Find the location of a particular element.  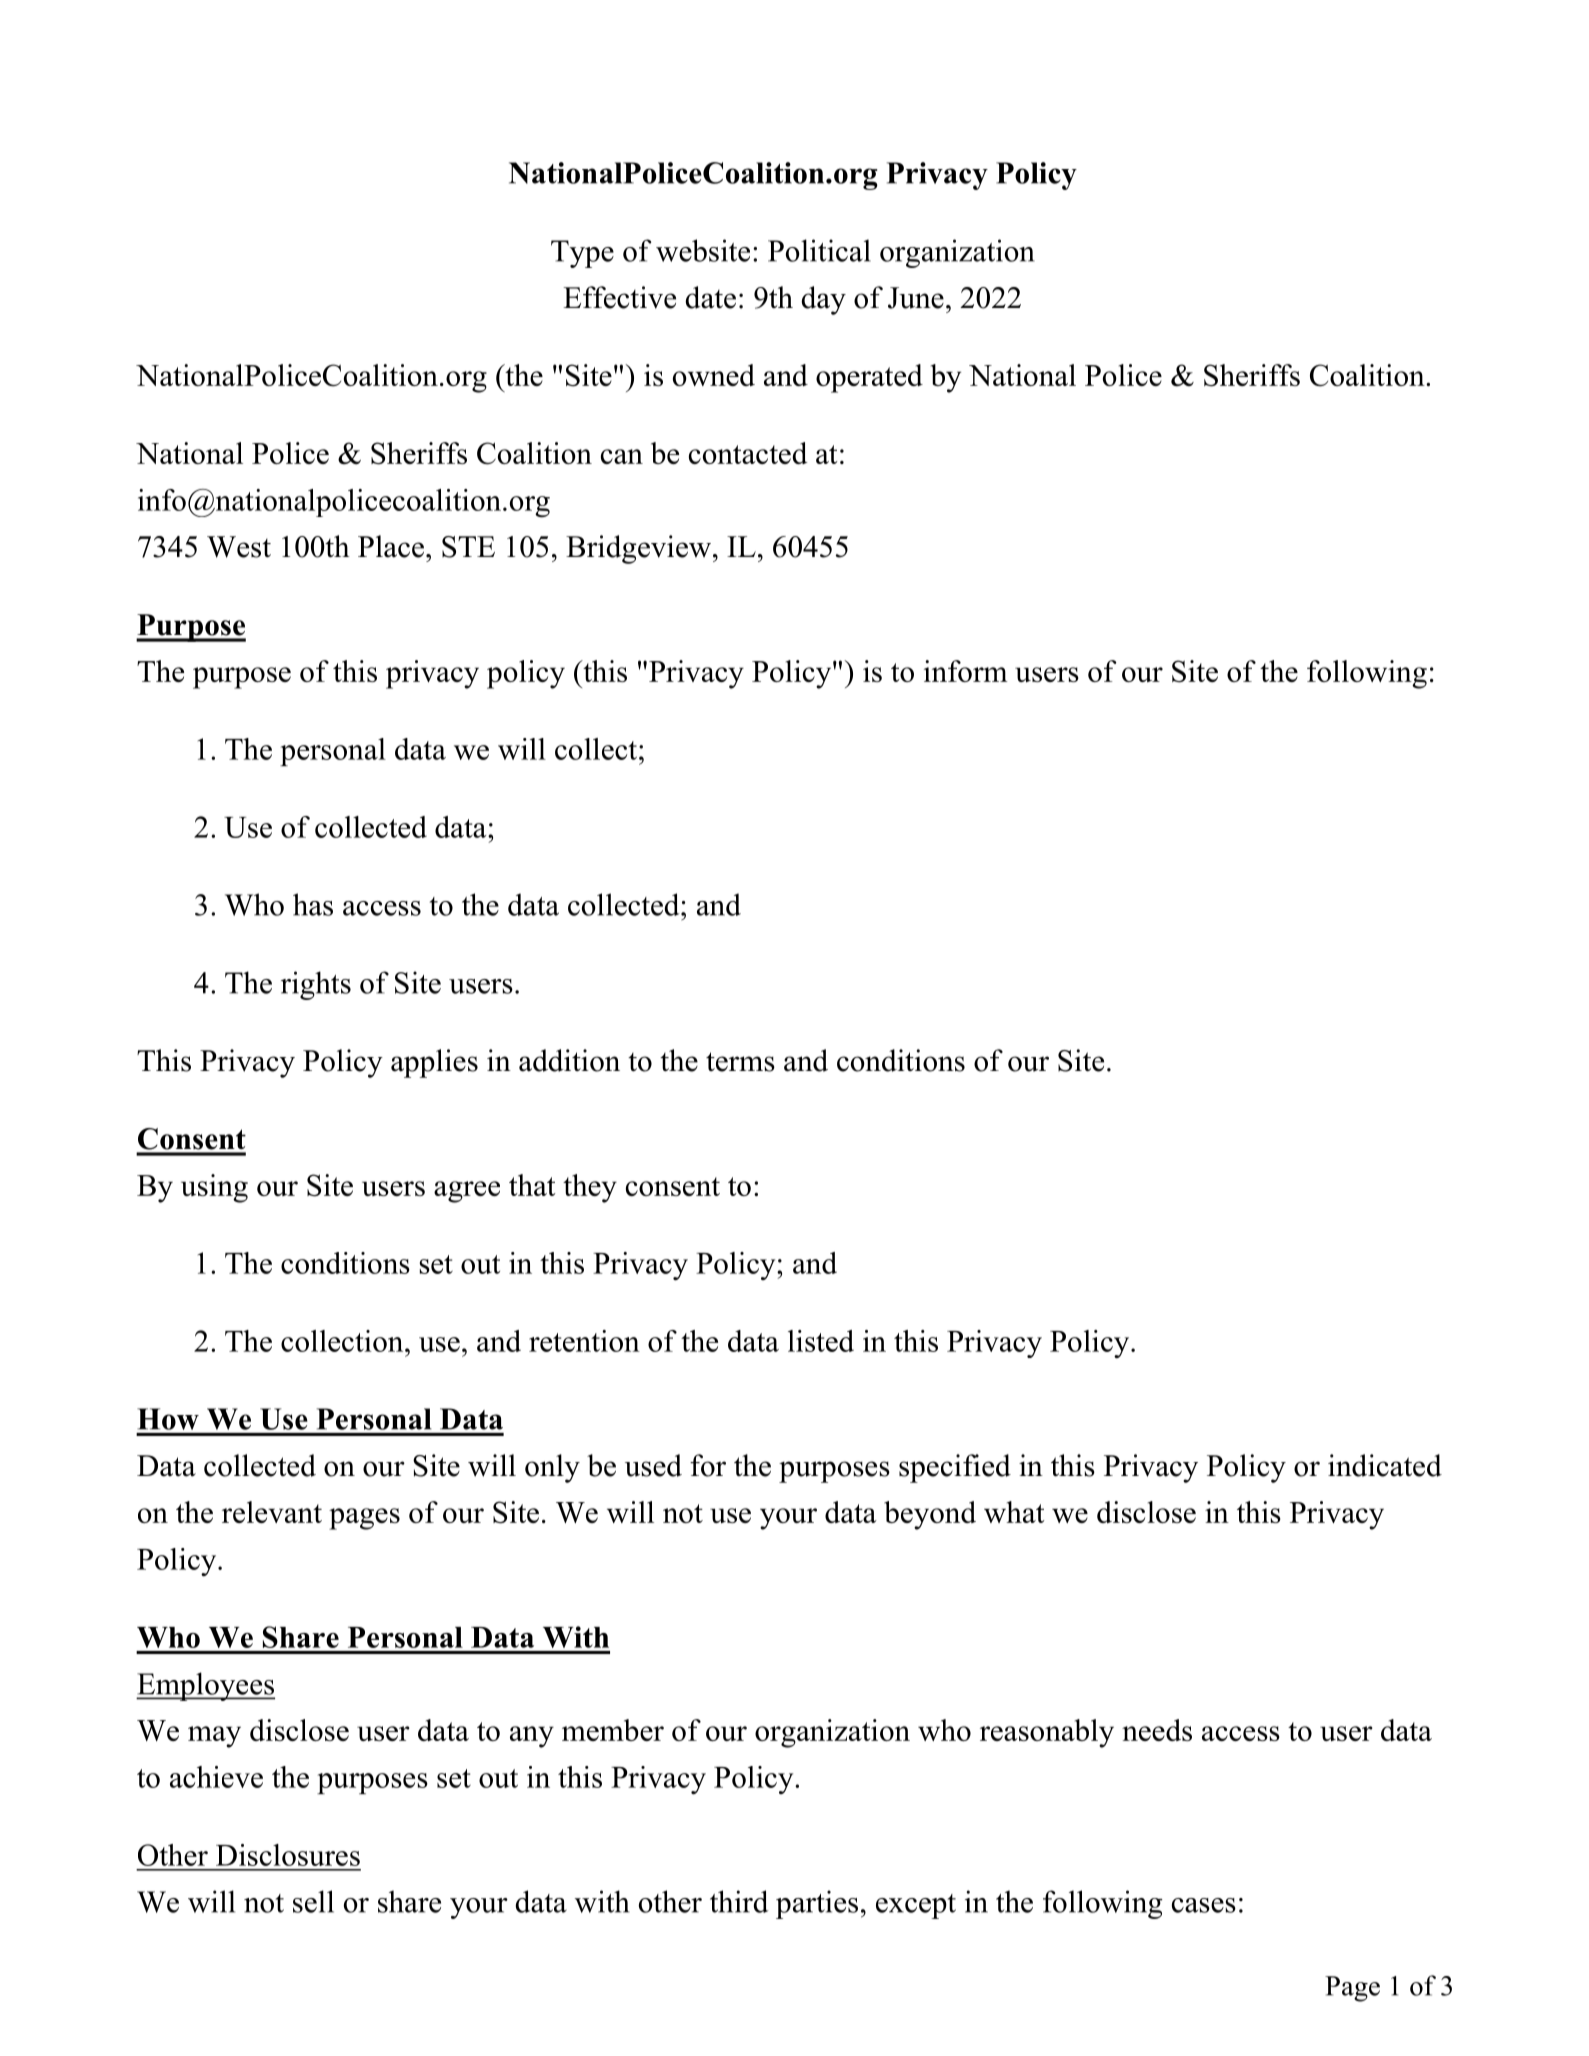

Type is located at coordinates (582, 254).
